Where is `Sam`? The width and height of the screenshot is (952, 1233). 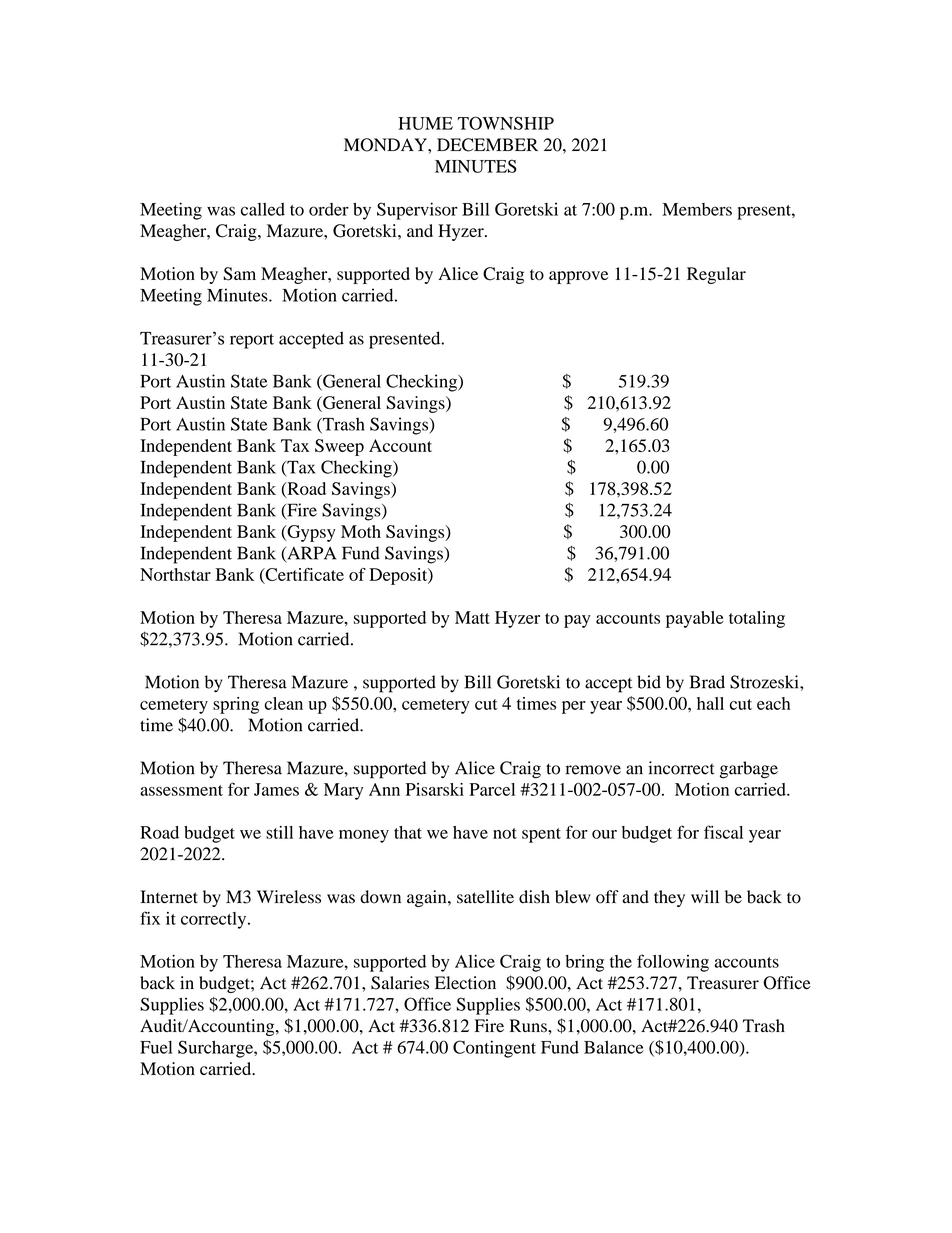 Sam is located at coordinates (239, 274).
